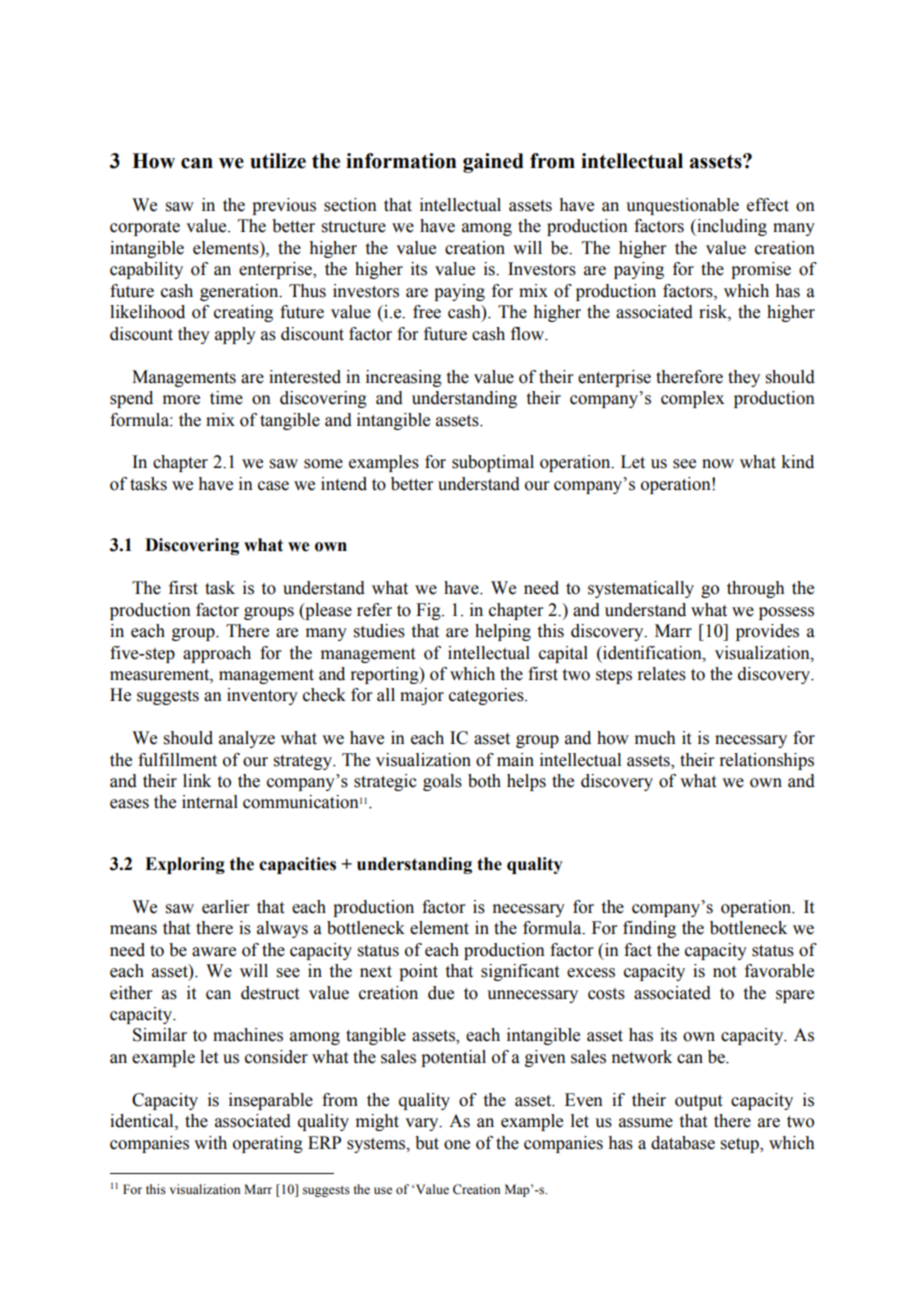 This page has height=1308, width=924. What do you see at coordinates (682, 206) in the page?
I see `unquestionable` at bounding box center [682, 206].
